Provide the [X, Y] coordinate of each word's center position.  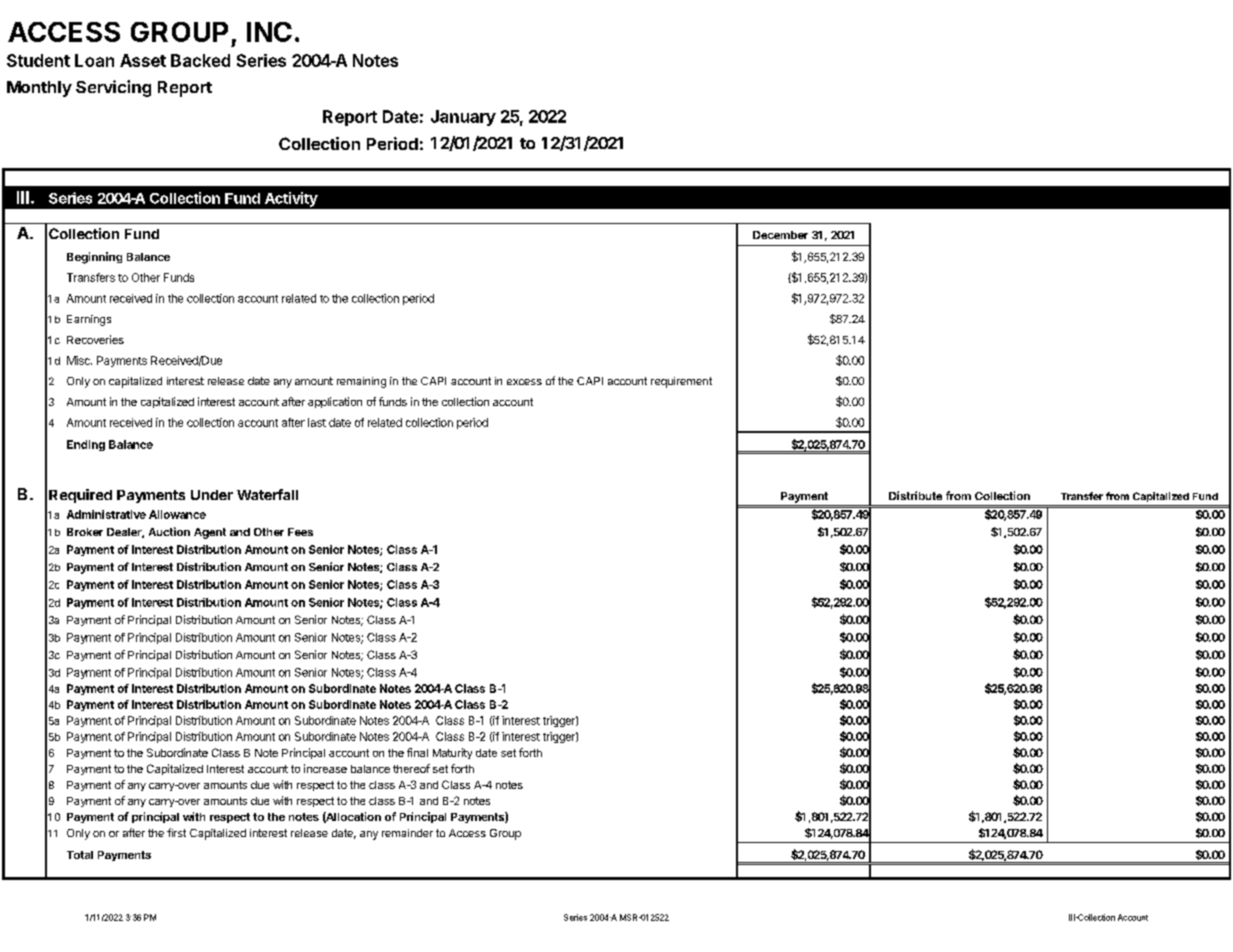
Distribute [915, 495]
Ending [86, 445]
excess [524, 382]
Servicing [113, 88]
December [780, 235]
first [176, 832]
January [463, 118]
